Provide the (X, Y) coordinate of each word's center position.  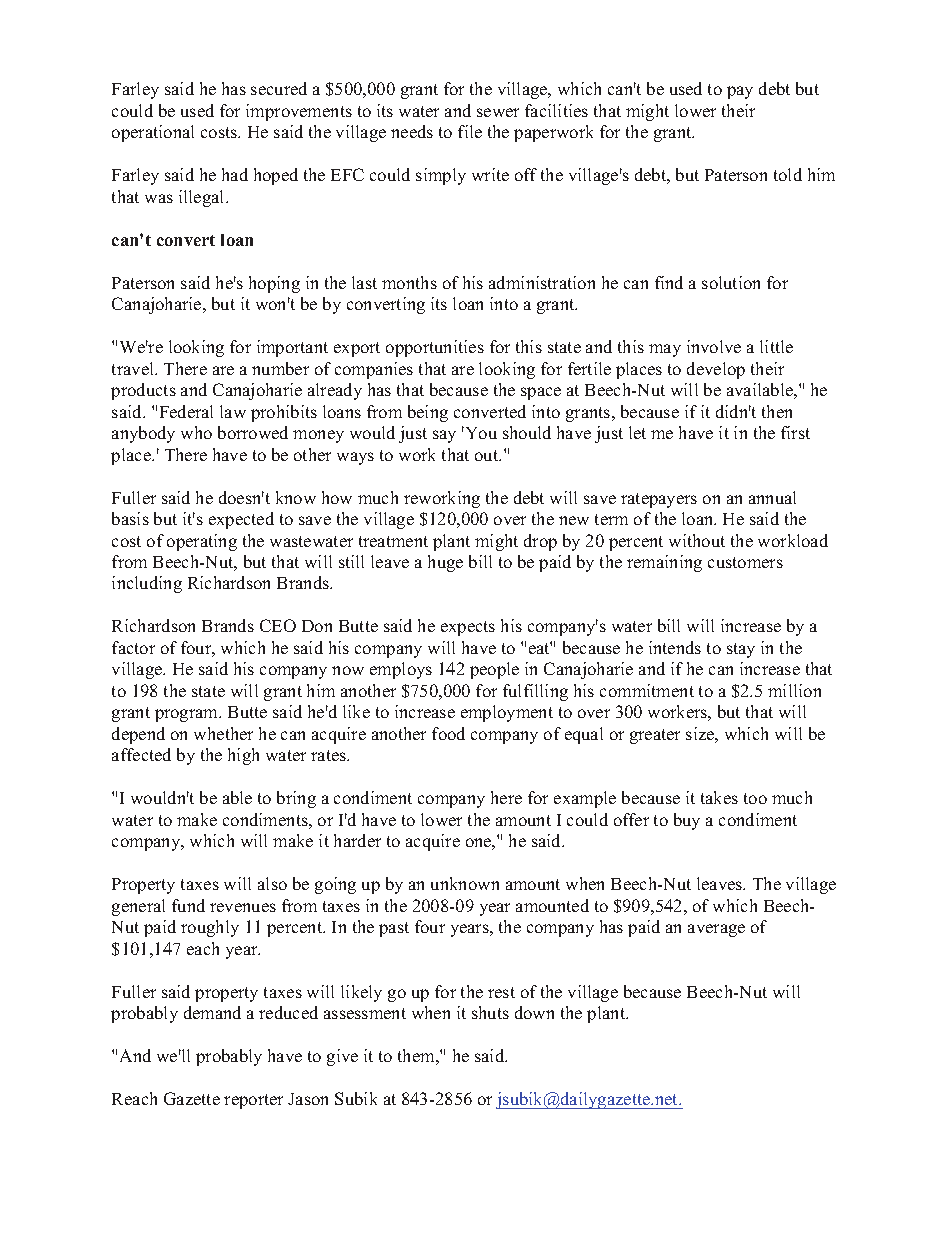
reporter (253, 1101)
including (147, 584)
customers (745, 562)
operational (153, 133)
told (788, 174)
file (470, 131)
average (716, 930)
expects (468, 628)
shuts (490, 1012)
